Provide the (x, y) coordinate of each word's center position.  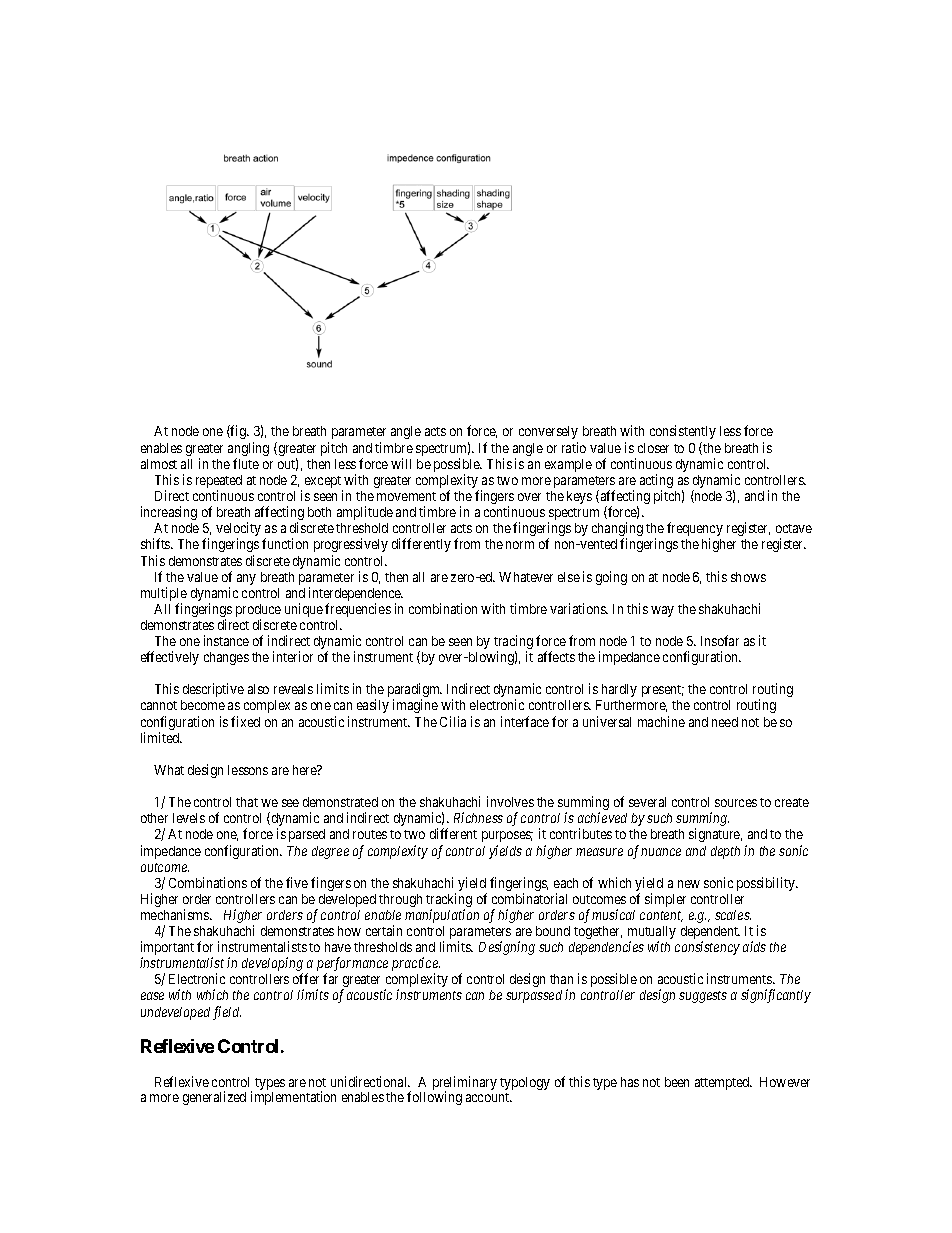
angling (248, 450)
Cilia (453, 721)
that (247, 802)
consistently (683, 432)
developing (272, 965)
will (401, 463)
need (725, 722)
